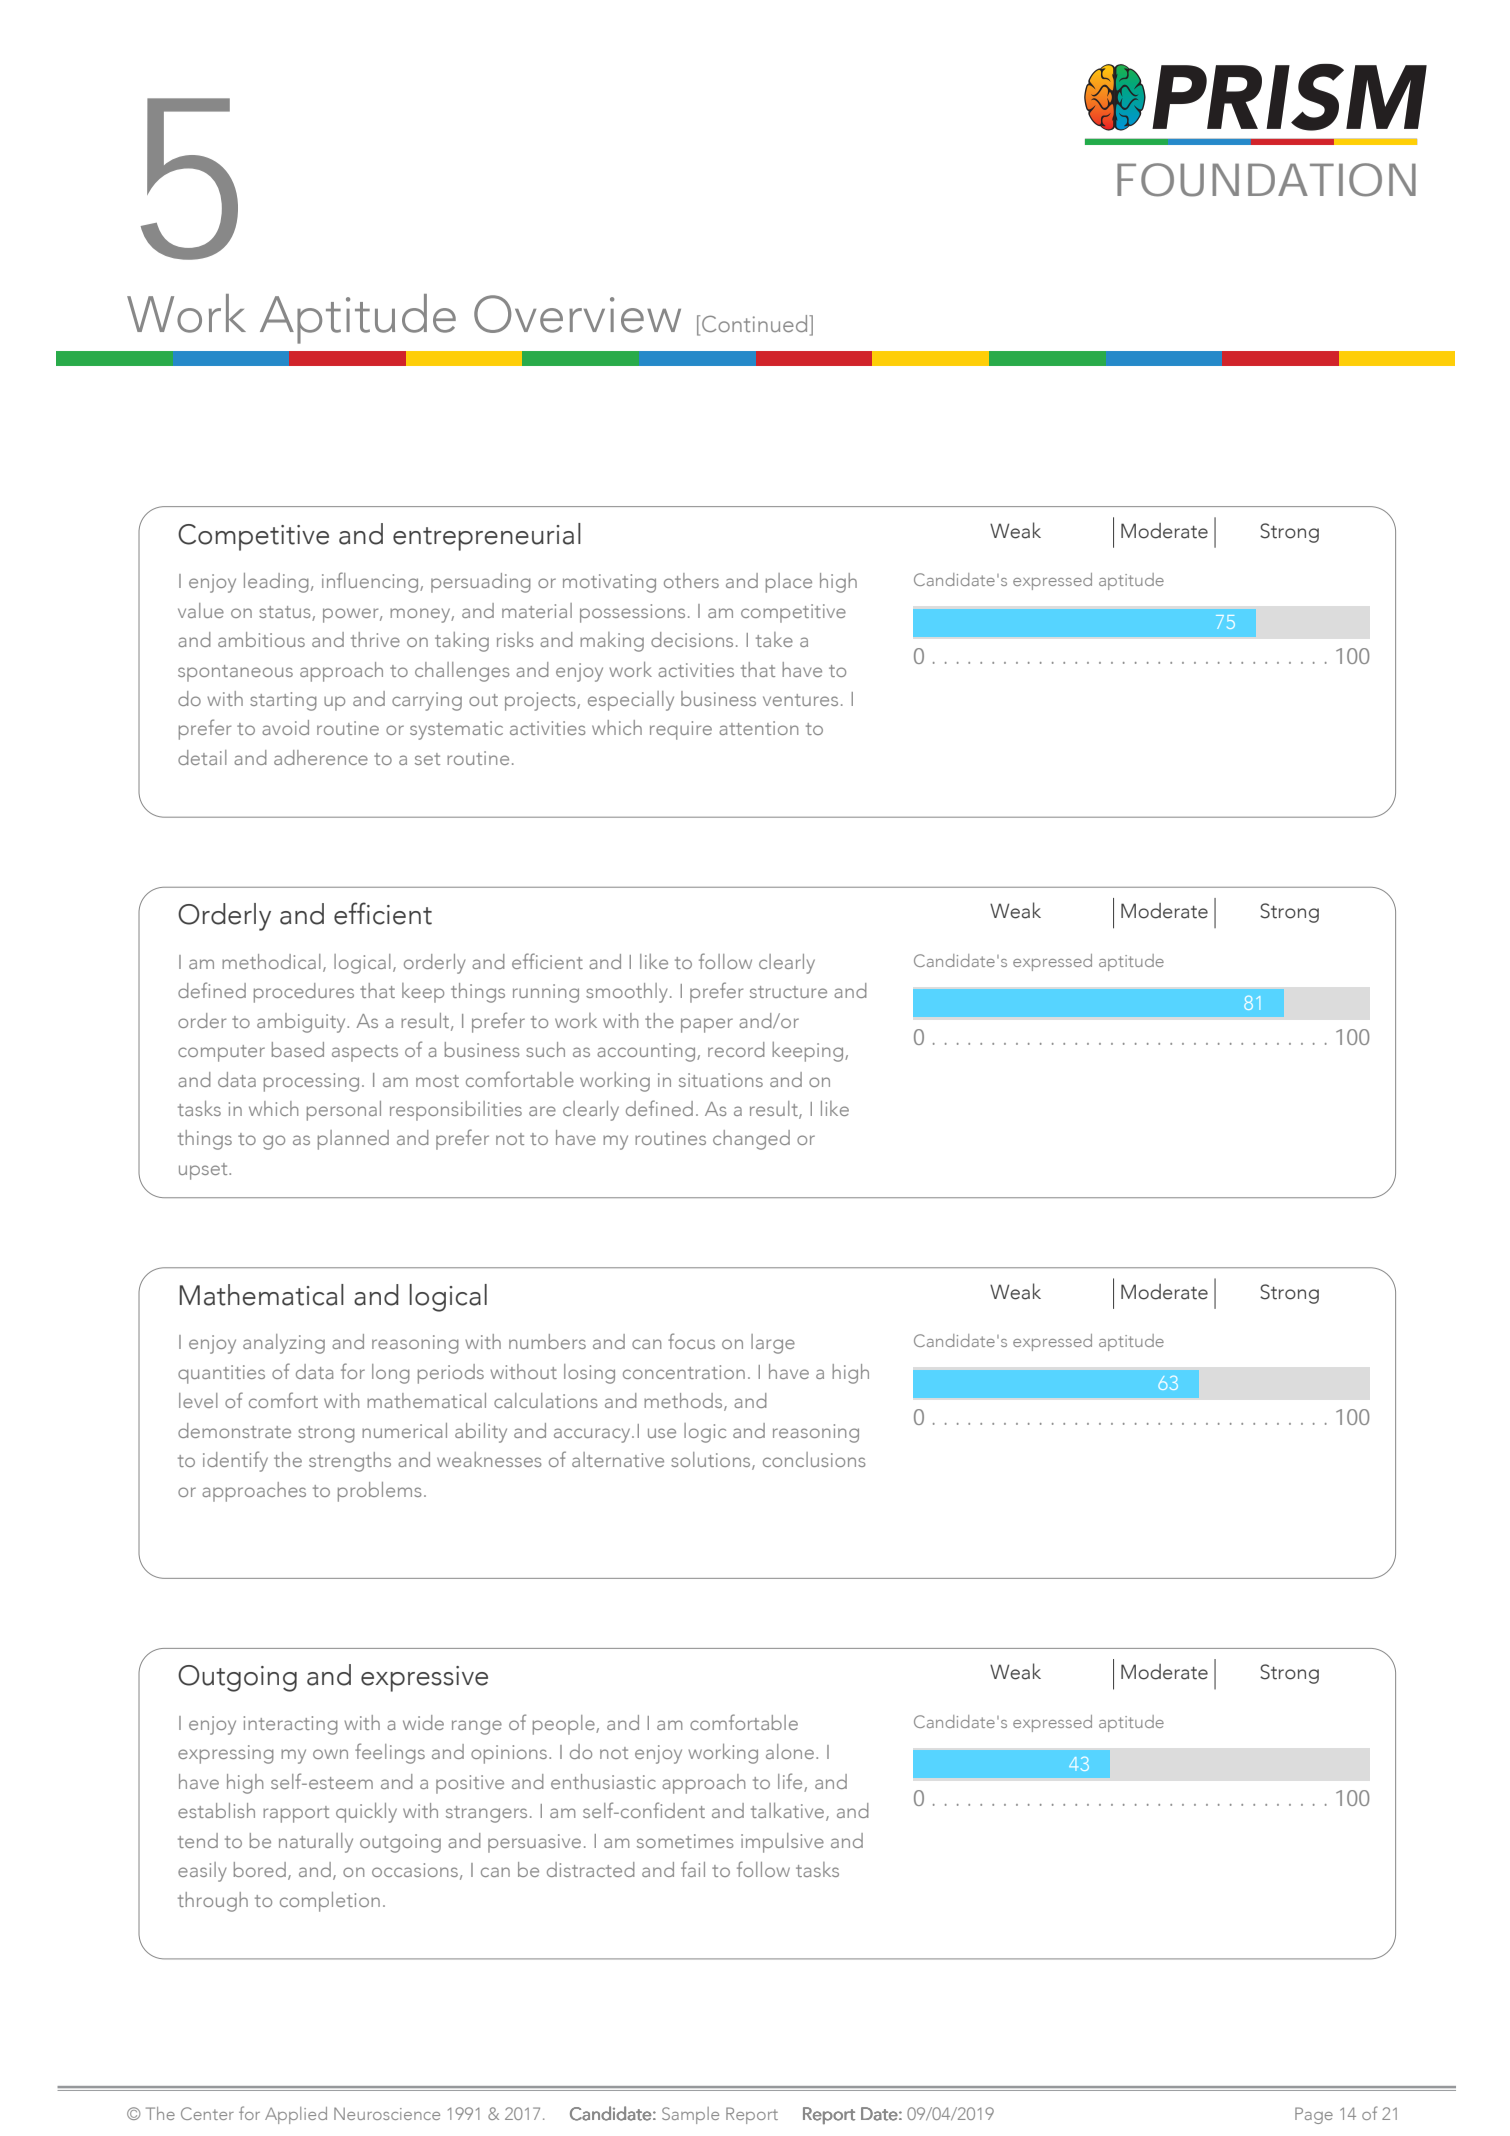  What do you see at coordinates (271, 961) in the document?
I see `methodical` at bounding box center [271, 961].
